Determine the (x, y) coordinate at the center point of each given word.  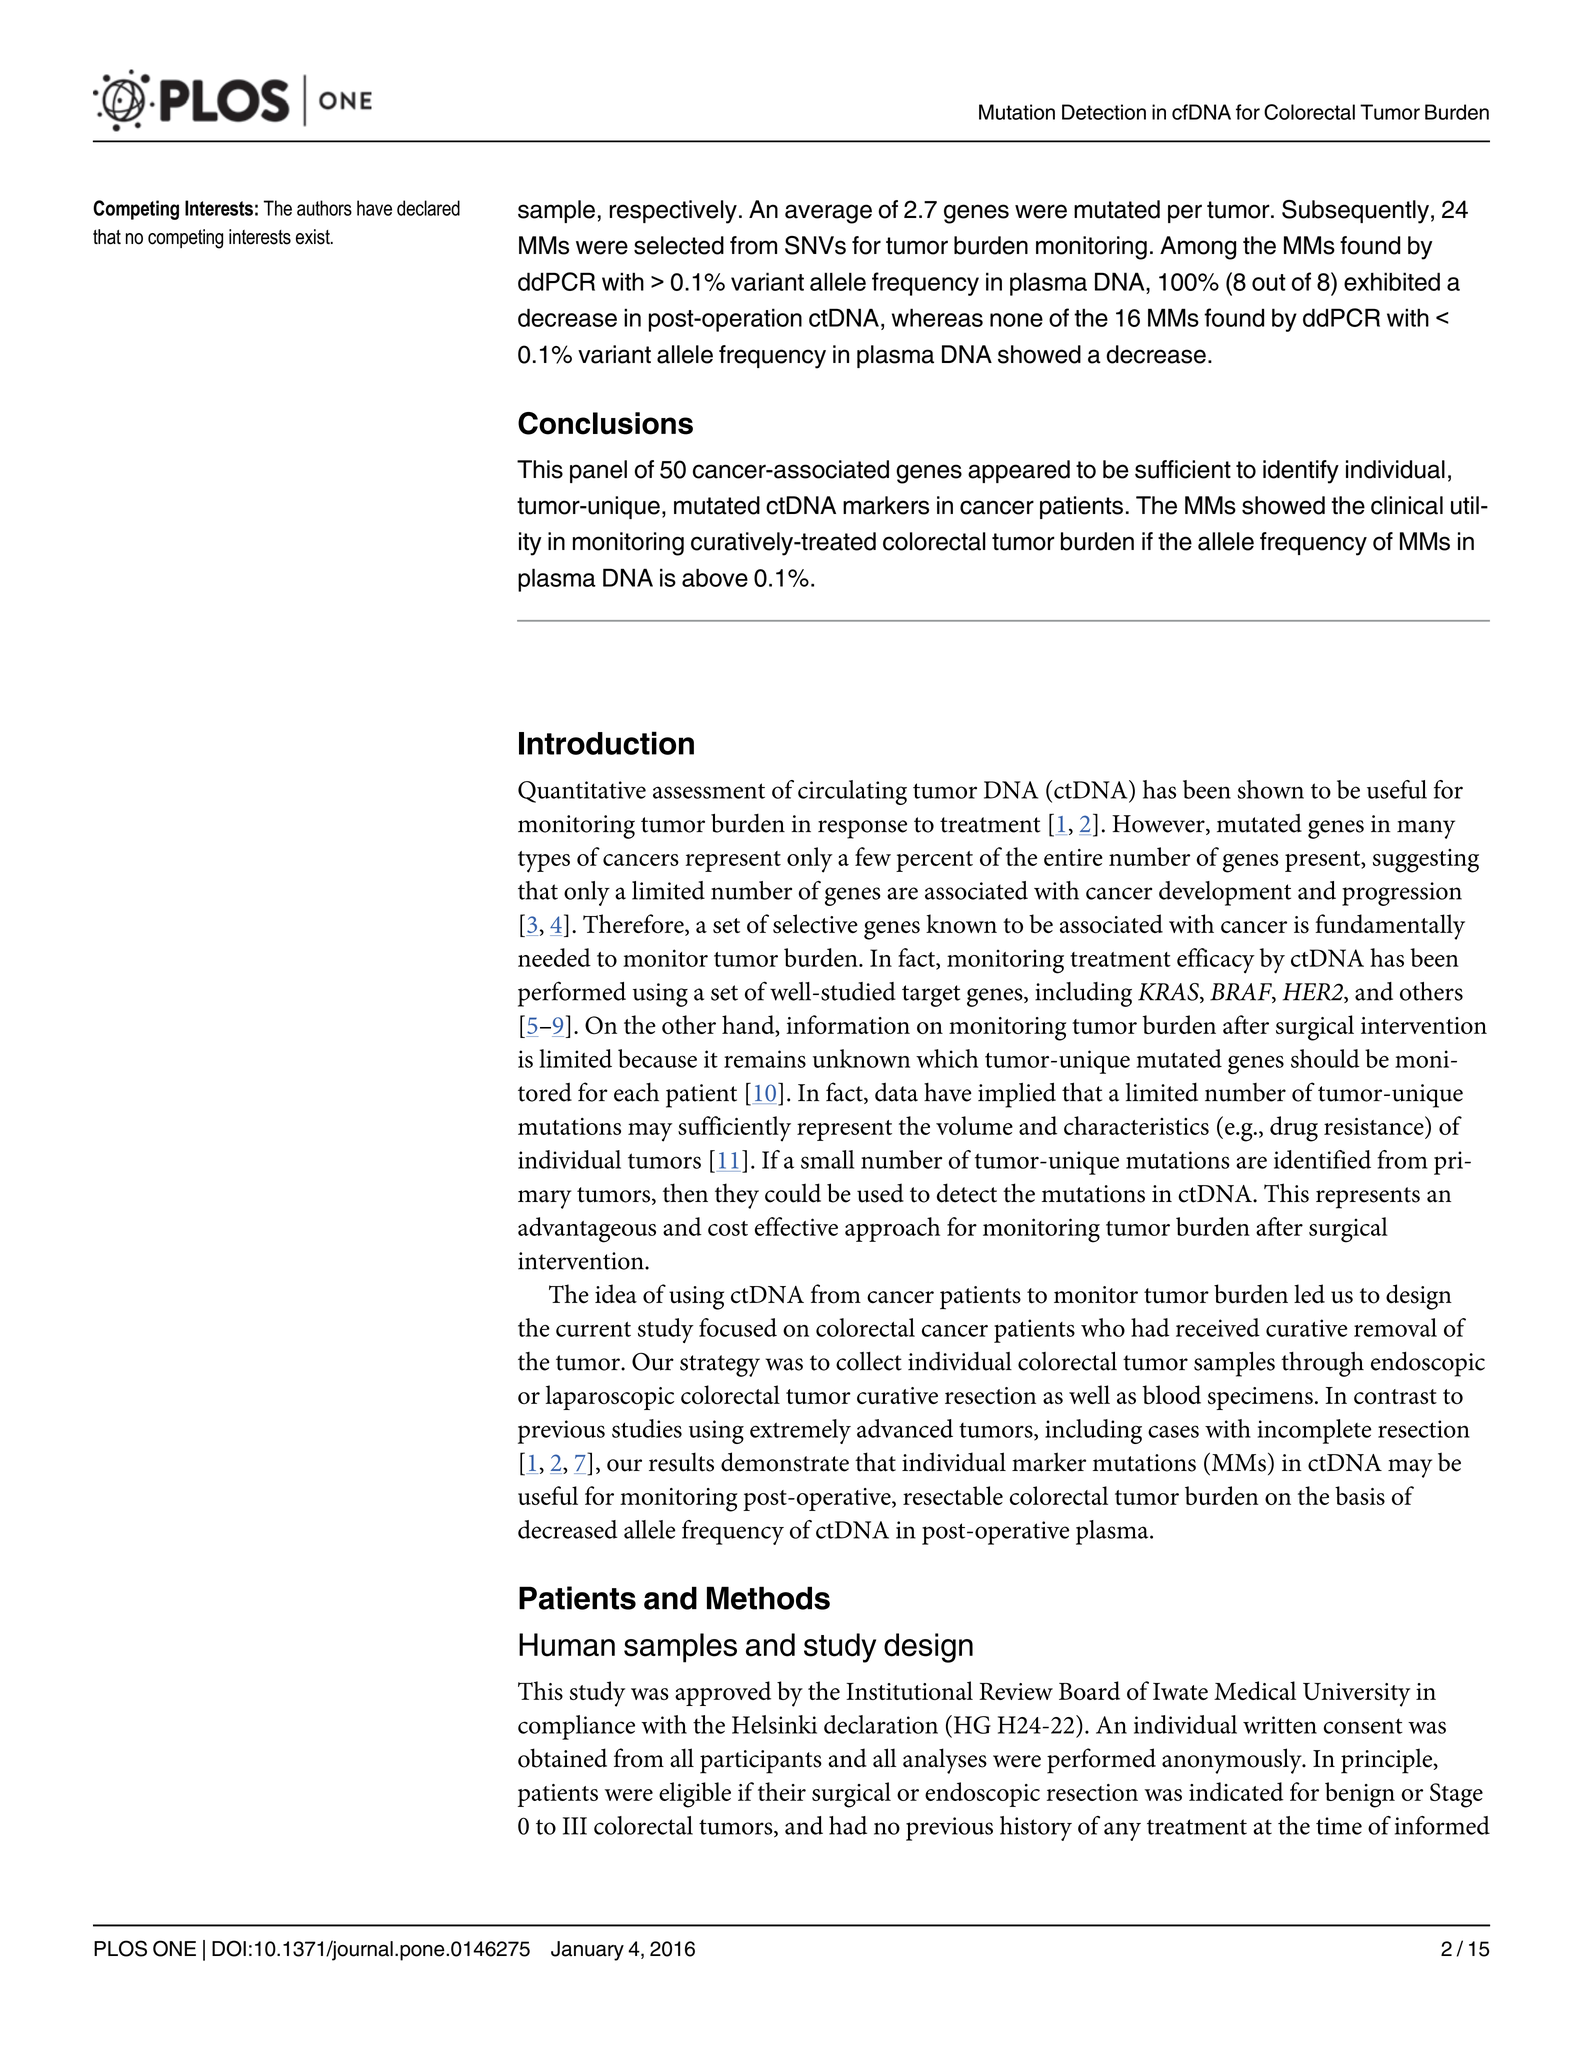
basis (1360, 1495)
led (1309, 1294)
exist (314, 237)
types (544, 862)
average (828, 214)
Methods (768, 1598)
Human (567, 1645)
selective (815, 924)
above (715, 577)
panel (598, 471)
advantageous (587, 1230)
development (1225, 893)
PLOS (120, 1948)
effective (796, 1226)
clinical (1407, 505)
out (1269, 282)
